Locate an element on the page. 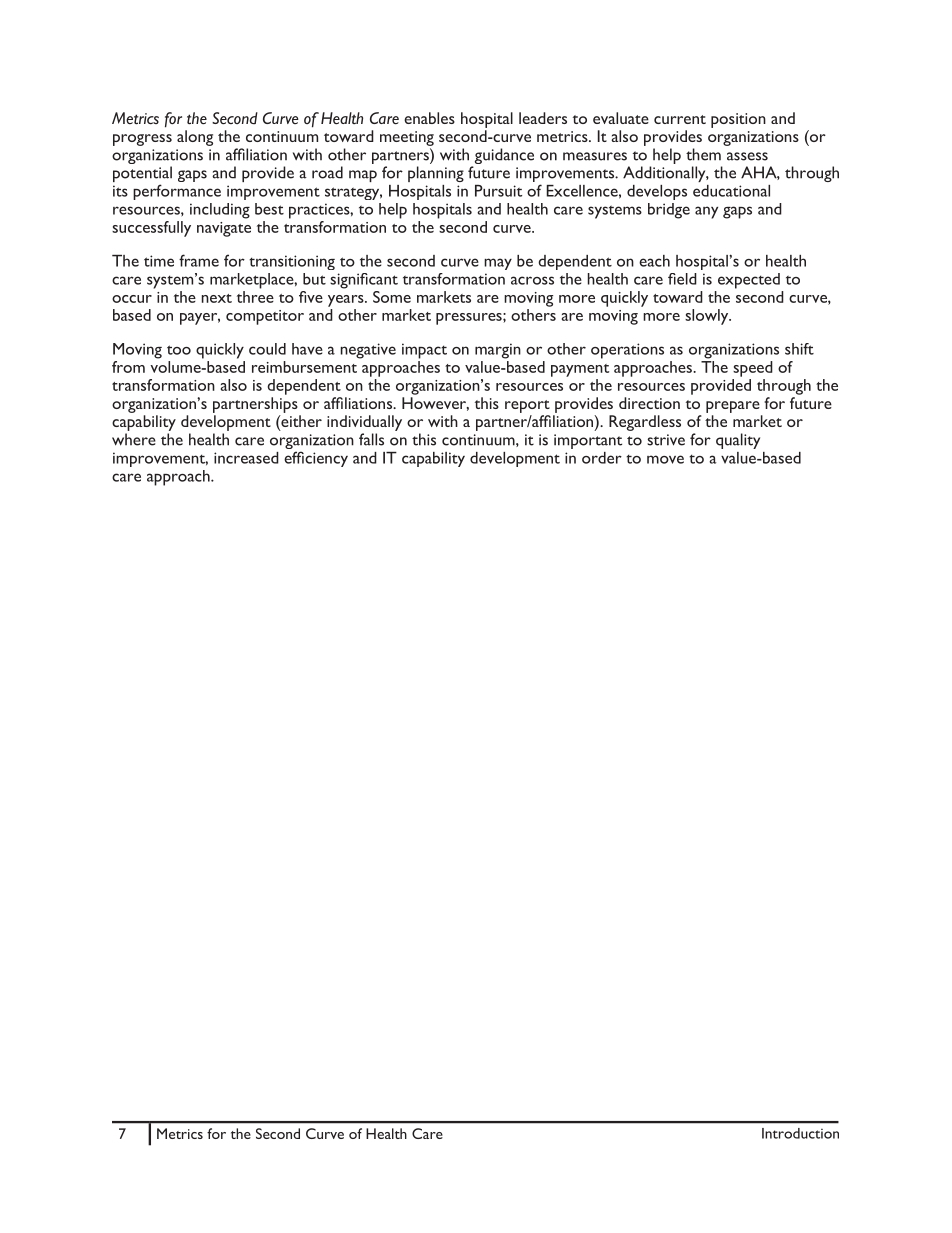 The width and height of the image is (952, 1233). where is located at coordinates (134, 439).
